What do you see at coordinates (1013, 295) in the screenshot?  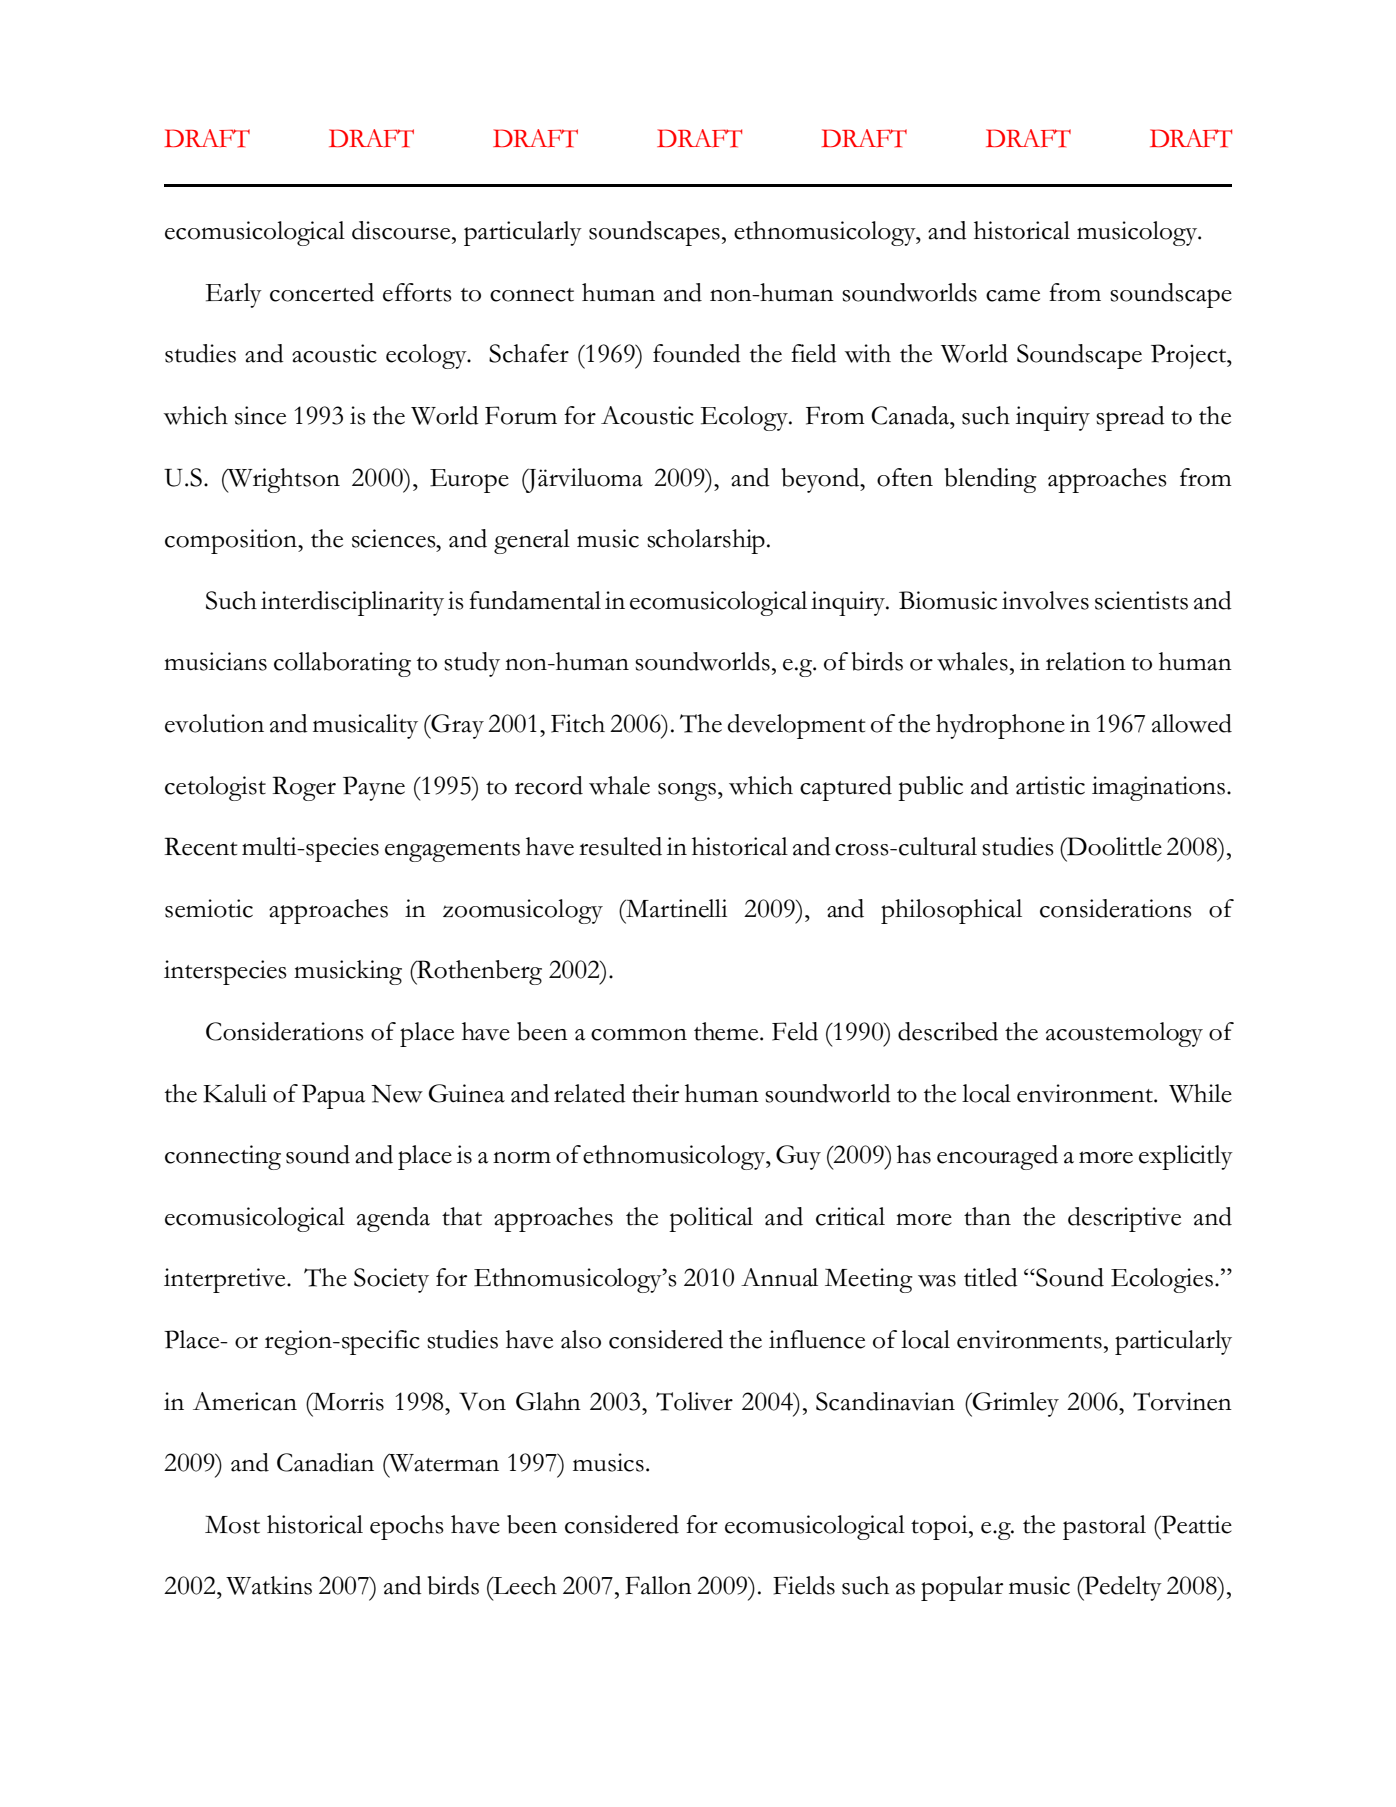 I see `came` at bounding box center [1013, 295].
